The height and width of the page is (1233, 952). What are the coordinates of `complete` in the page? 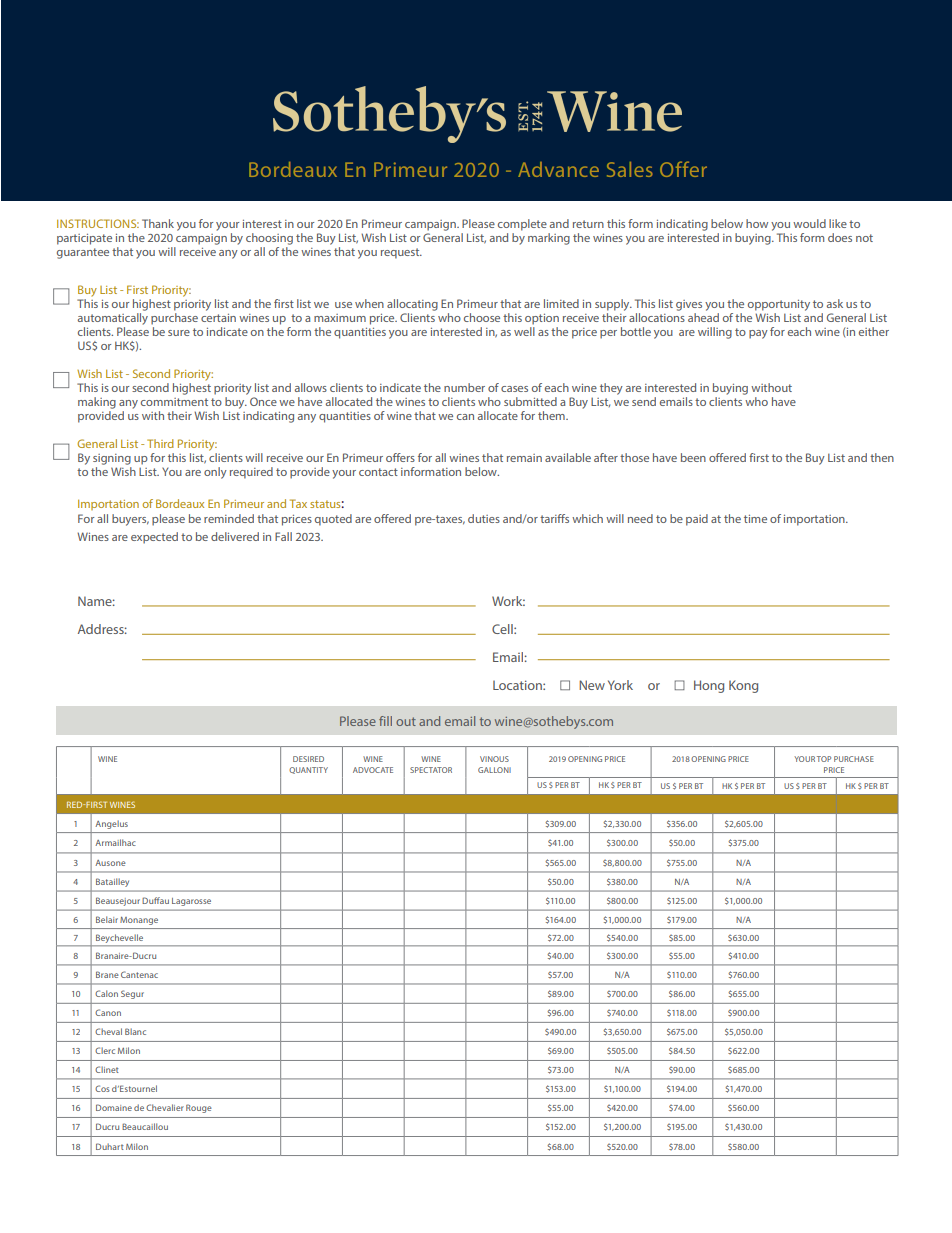 It's located at (522, 225).
